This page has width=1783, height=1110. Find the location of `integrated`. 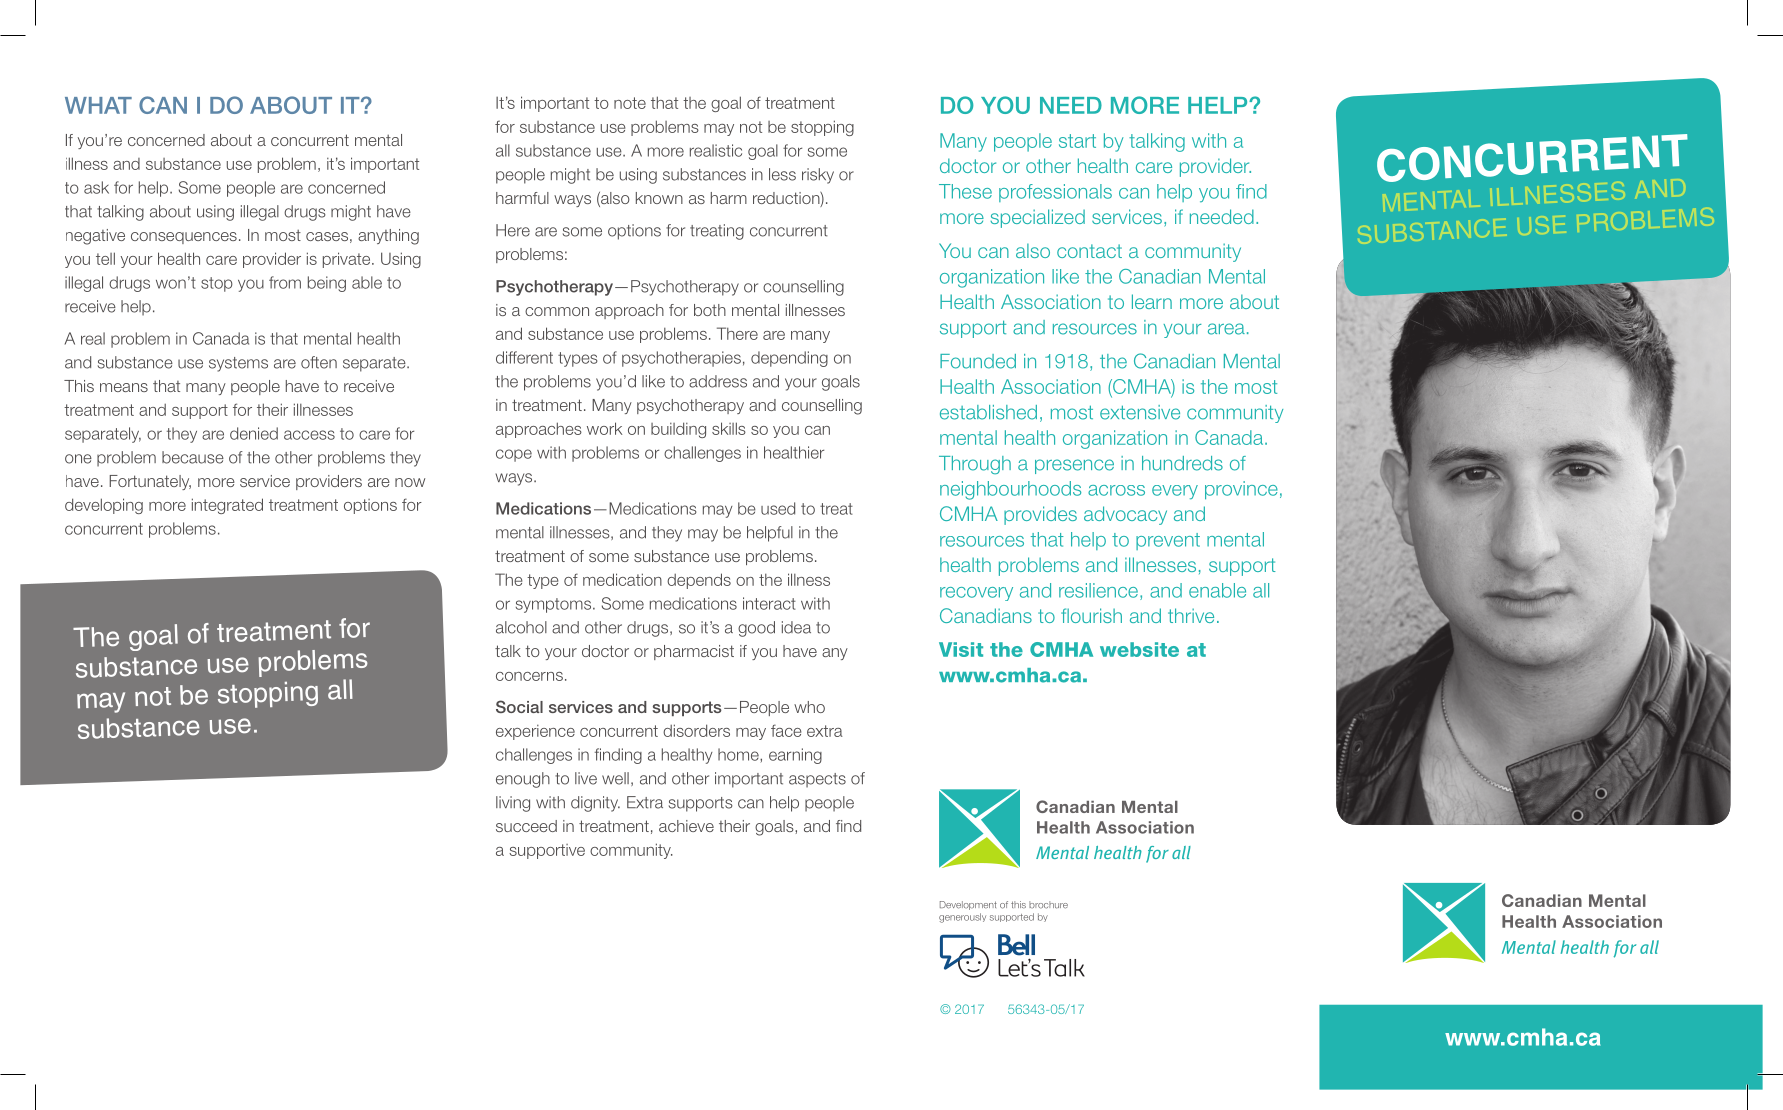

integrated is located at coordinates (227, 506).
